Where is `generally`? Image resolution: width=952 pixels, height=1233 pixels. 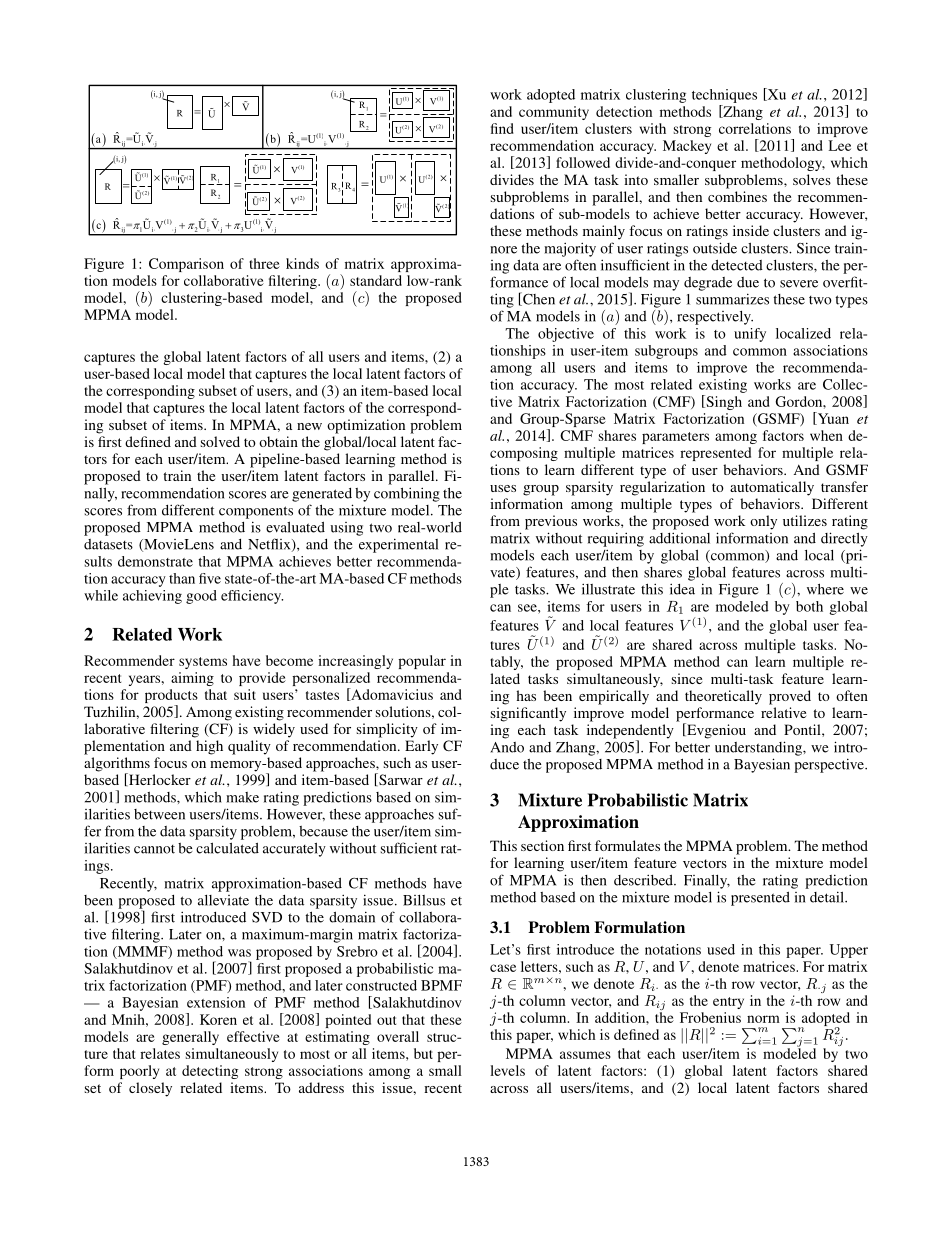 generally is located at coordinates (190, 1038).
